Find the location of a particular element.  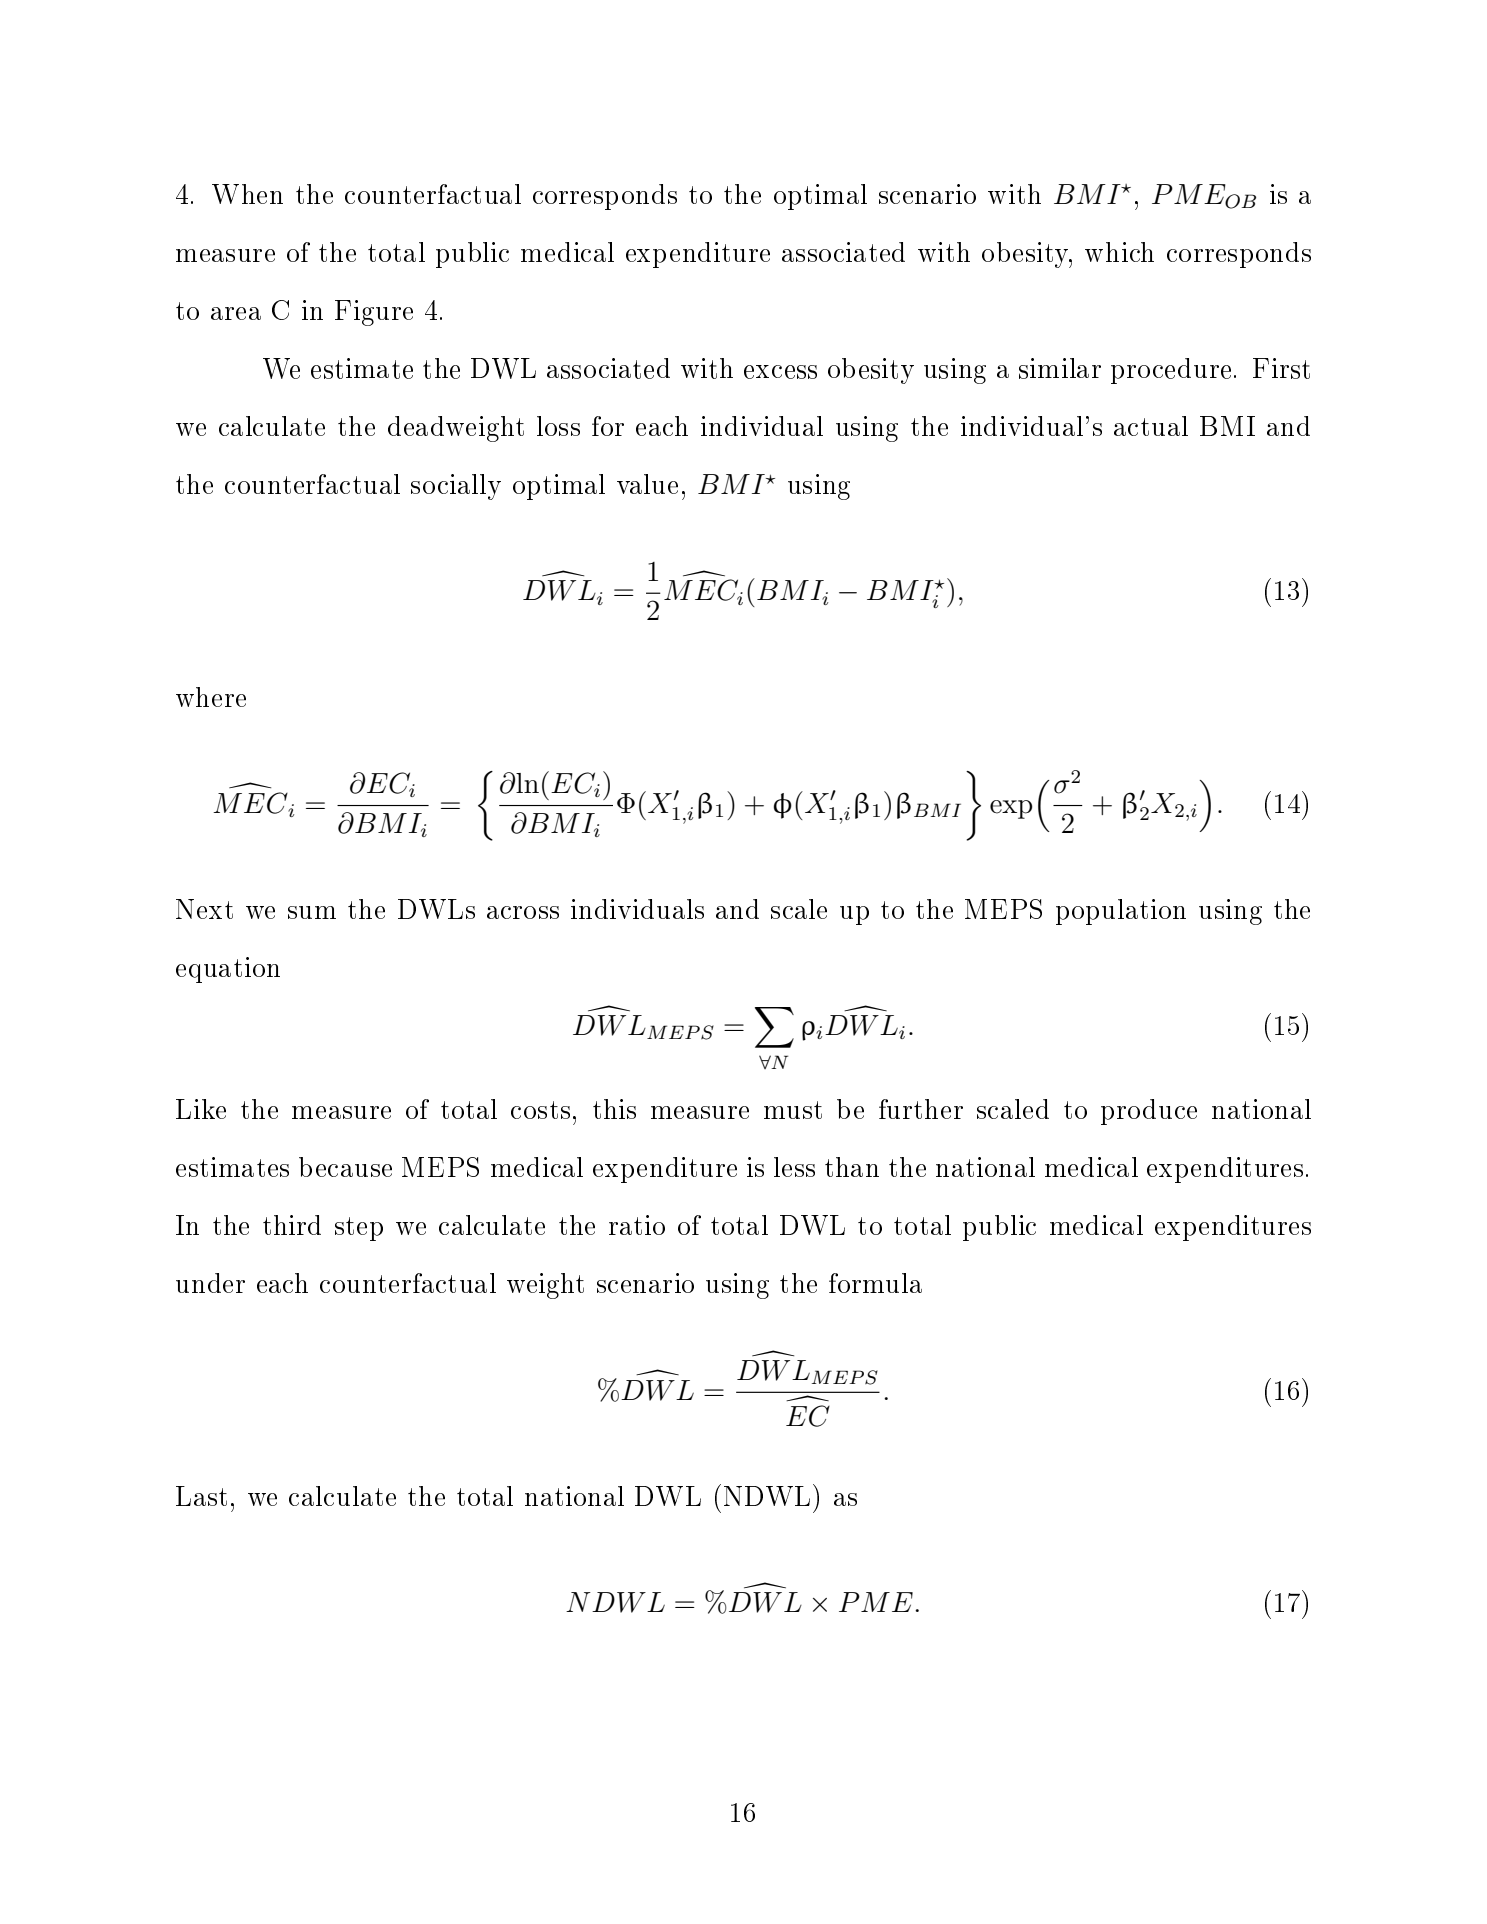

excess is located at coordinates (780, 372).
